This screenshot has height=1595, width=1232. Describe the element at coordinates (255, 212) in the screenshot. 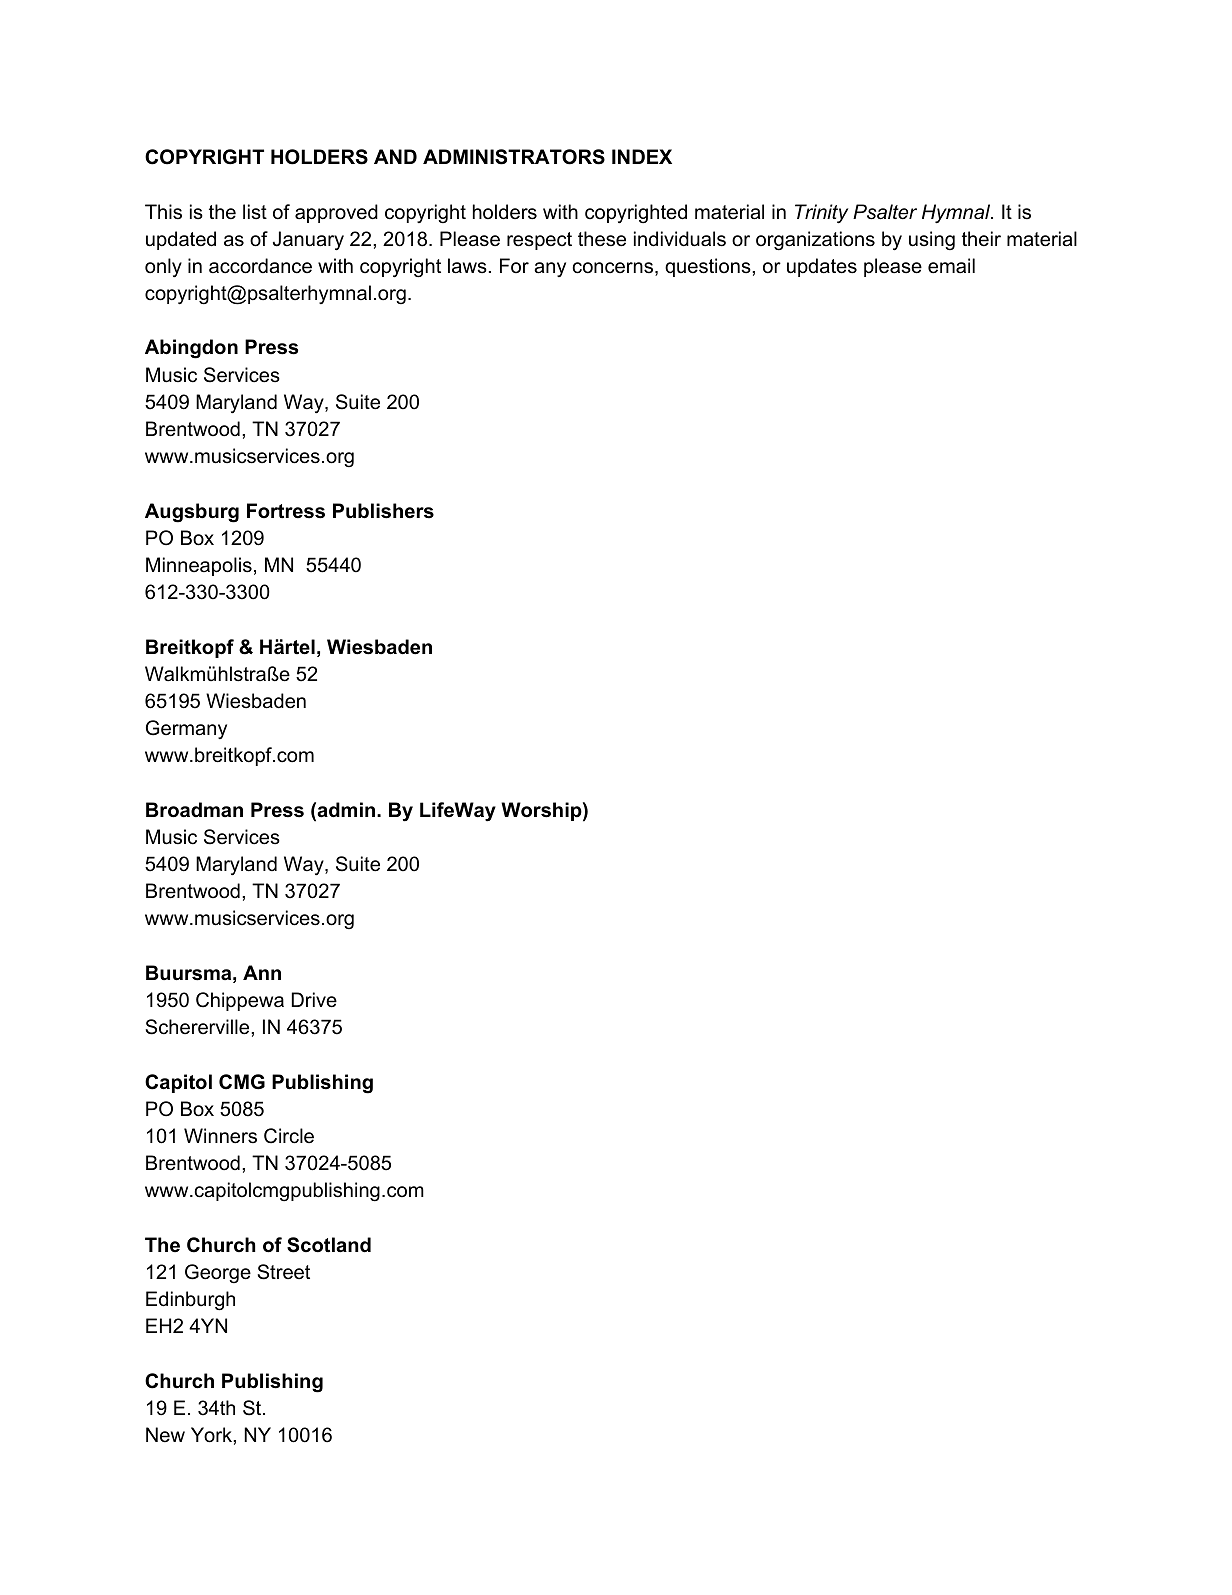

I see `list` at that location.
